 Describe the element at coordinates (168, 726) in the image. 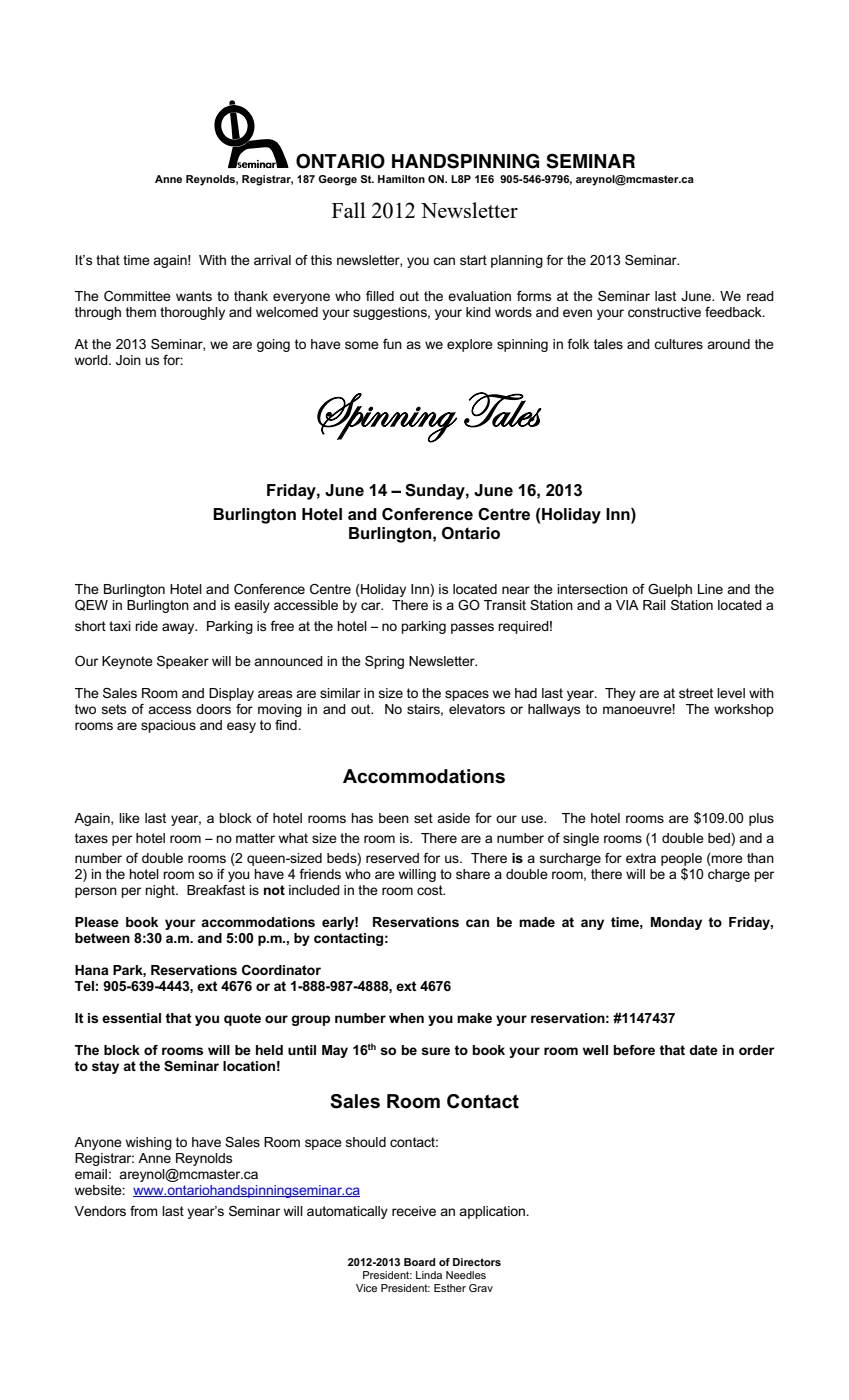

I see `spacious` at that location.
